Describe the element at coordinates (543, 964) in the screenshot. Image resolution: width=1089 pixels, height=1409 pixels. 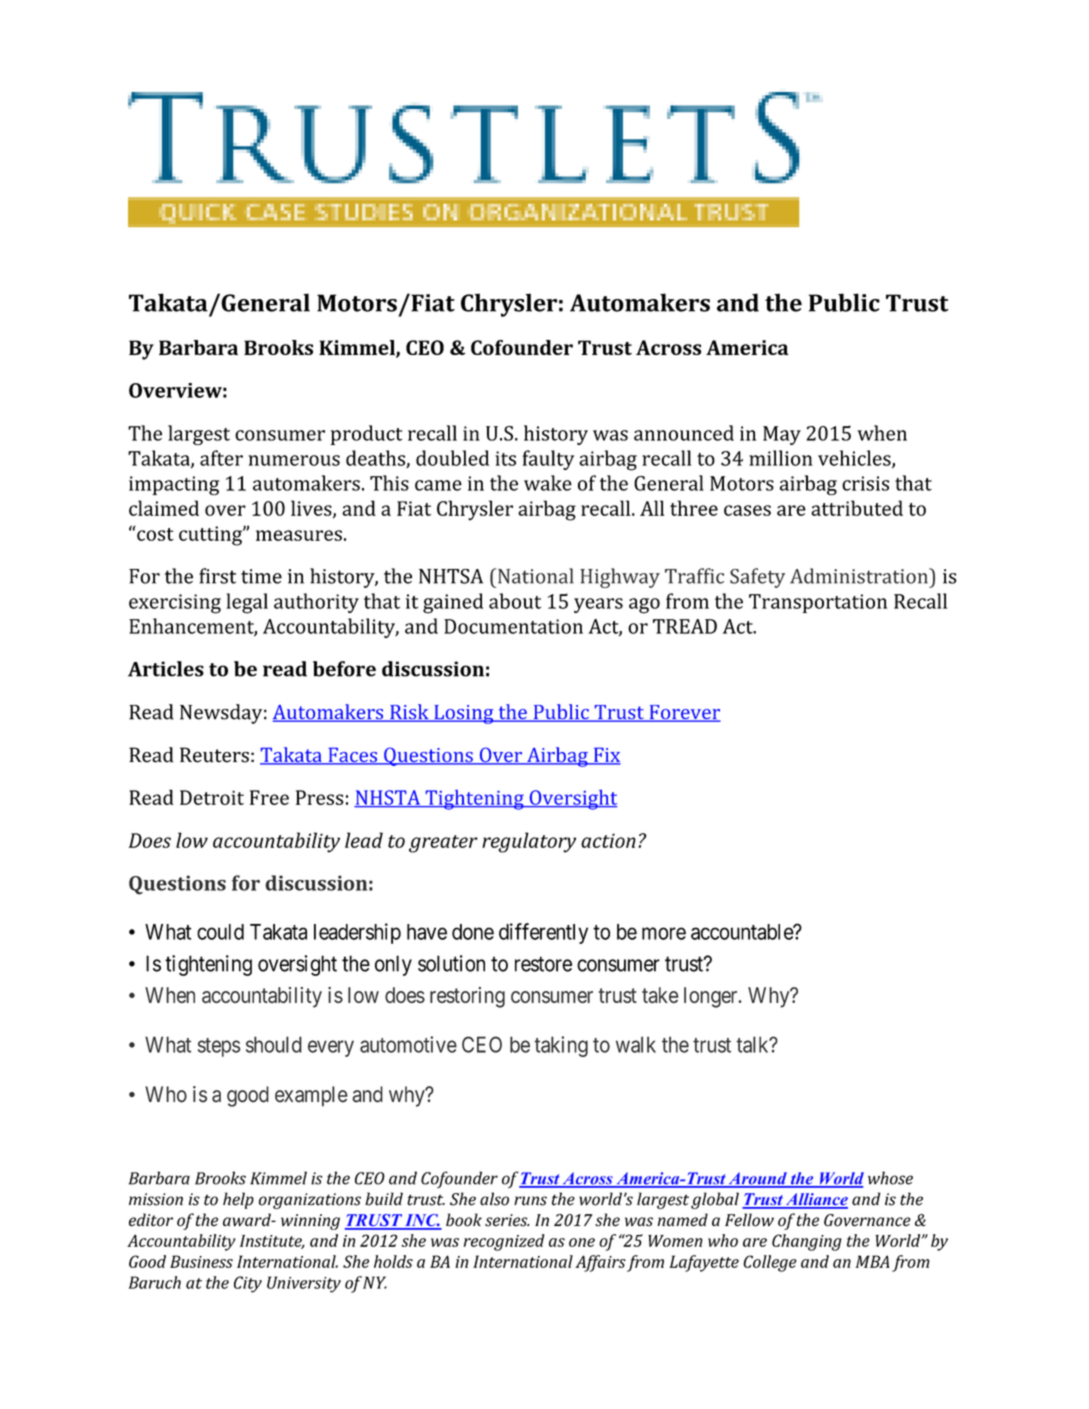
I see `restore` at that location.
